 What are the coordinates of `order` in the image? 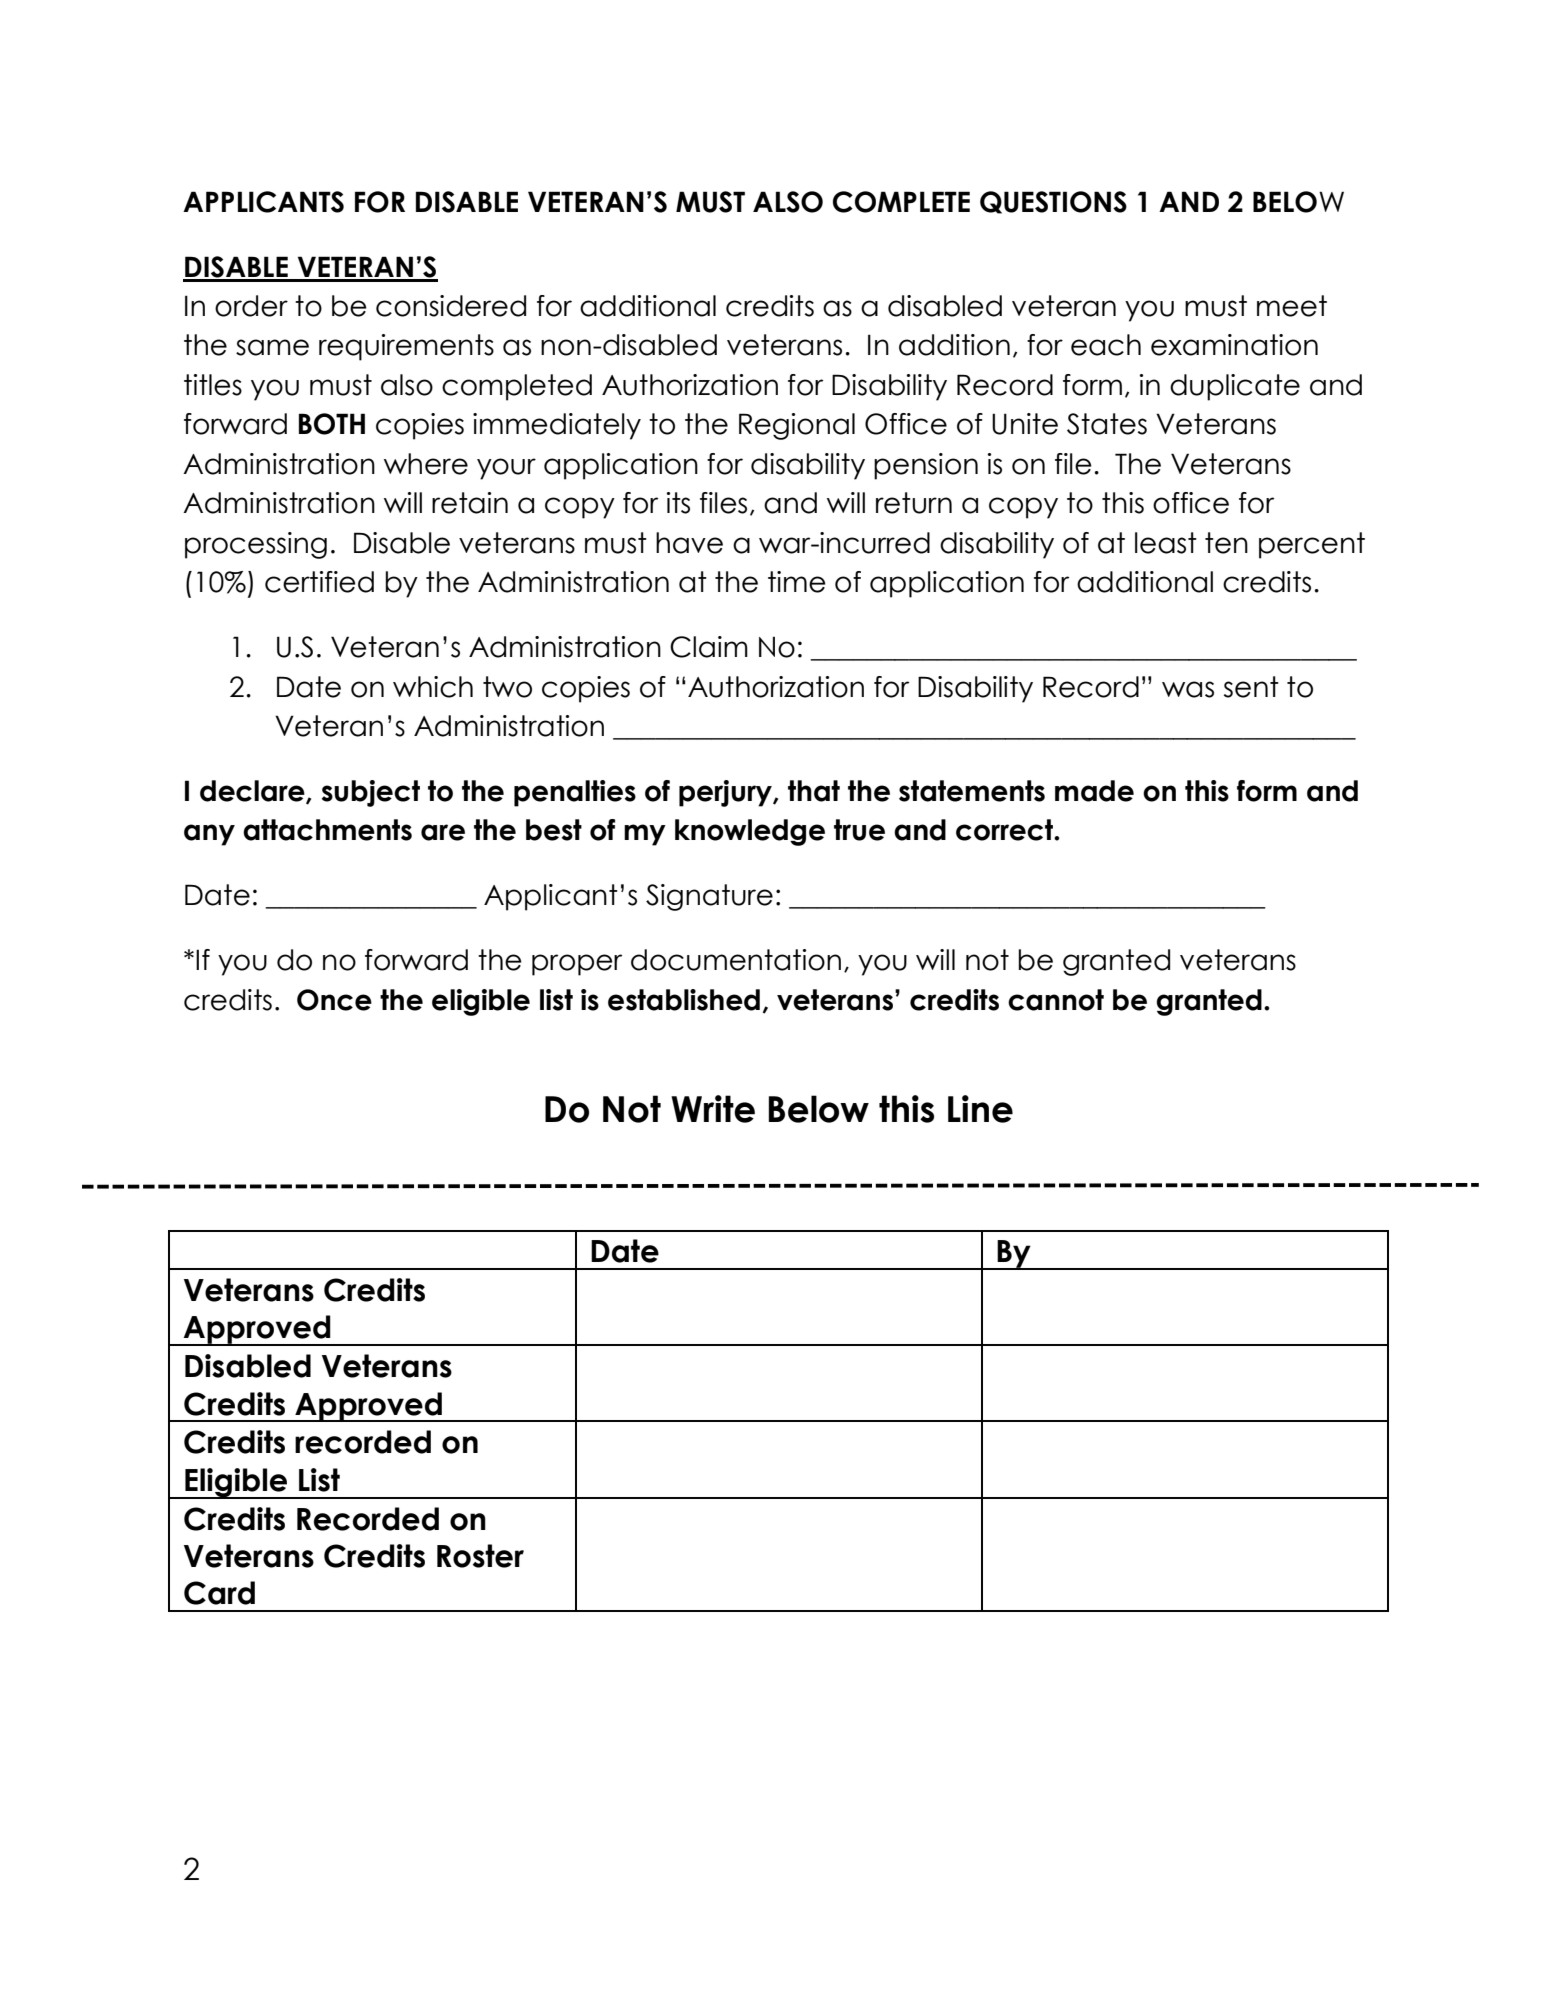 It's located at (251, 306).
